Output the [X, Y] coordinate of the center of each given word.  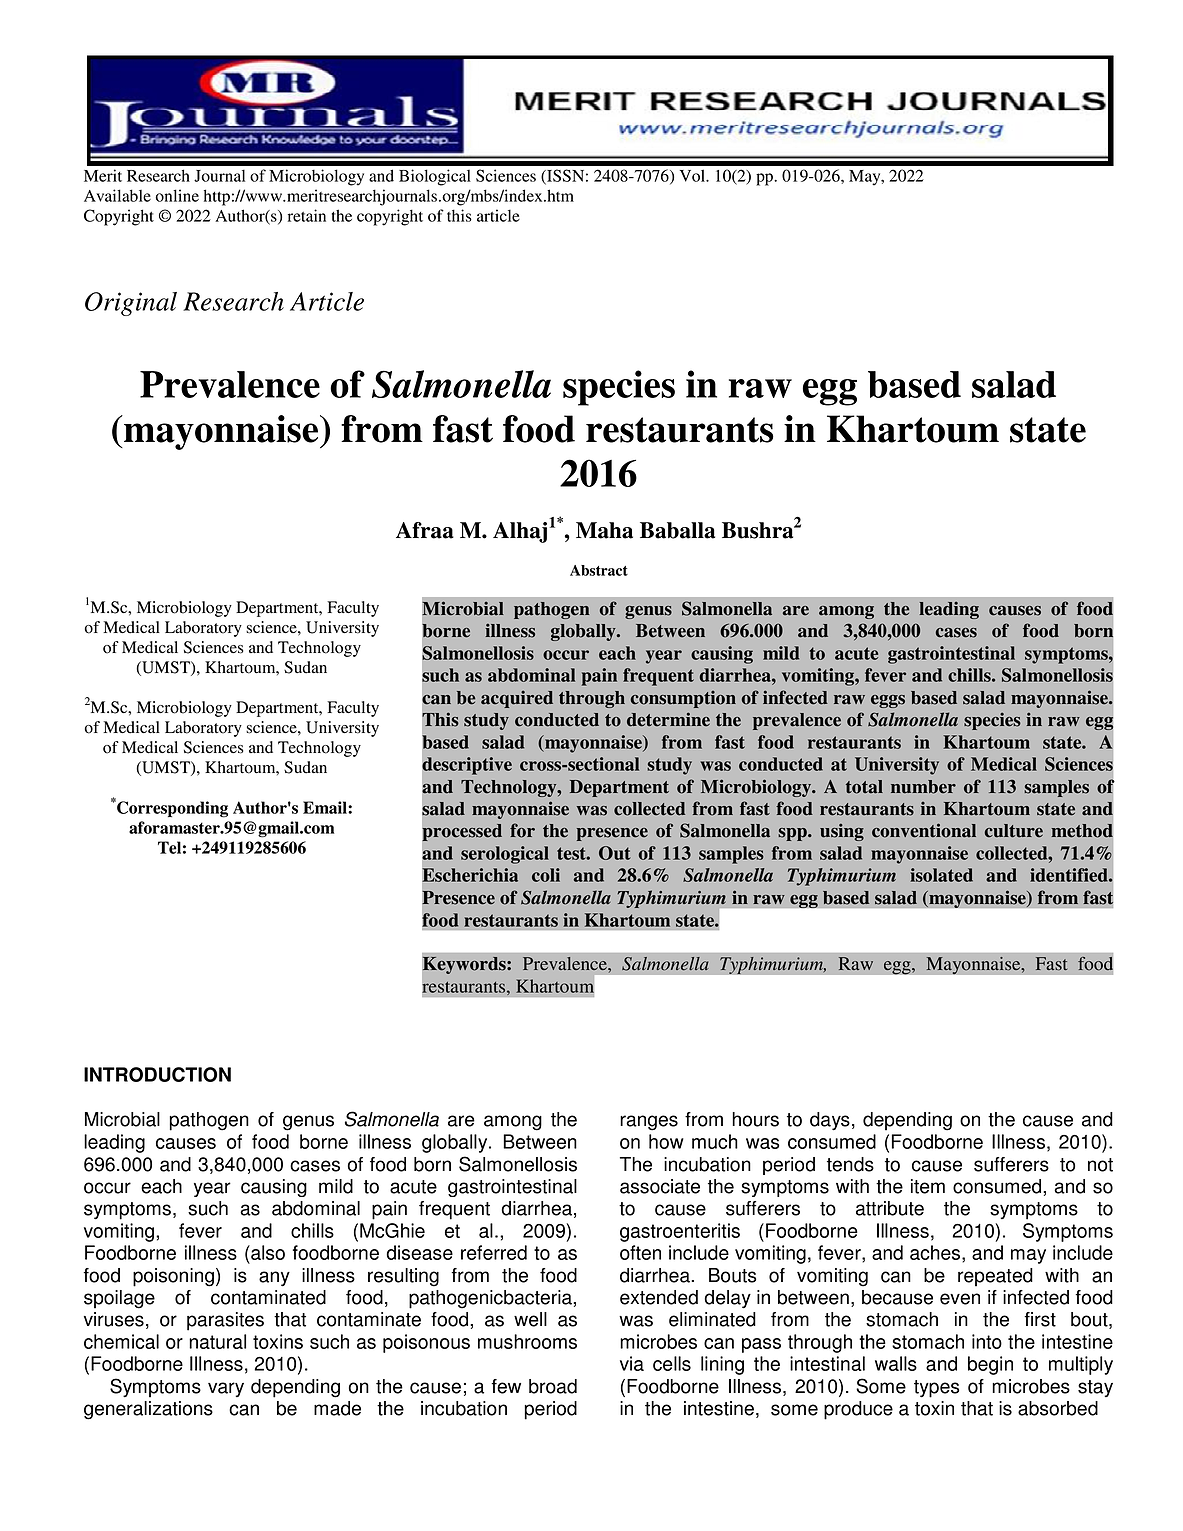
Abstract [599, 570]
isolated [942, 875]
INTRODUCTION [157, 1074]
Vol [693, 176]
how [666, 1141]
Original [131, 304]
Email [326, 807]
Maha [604, 530]
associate [660, 1186]
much [715, 1141]
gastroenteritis [680, 1232]
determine [668, 719]
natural [217, 1341]
